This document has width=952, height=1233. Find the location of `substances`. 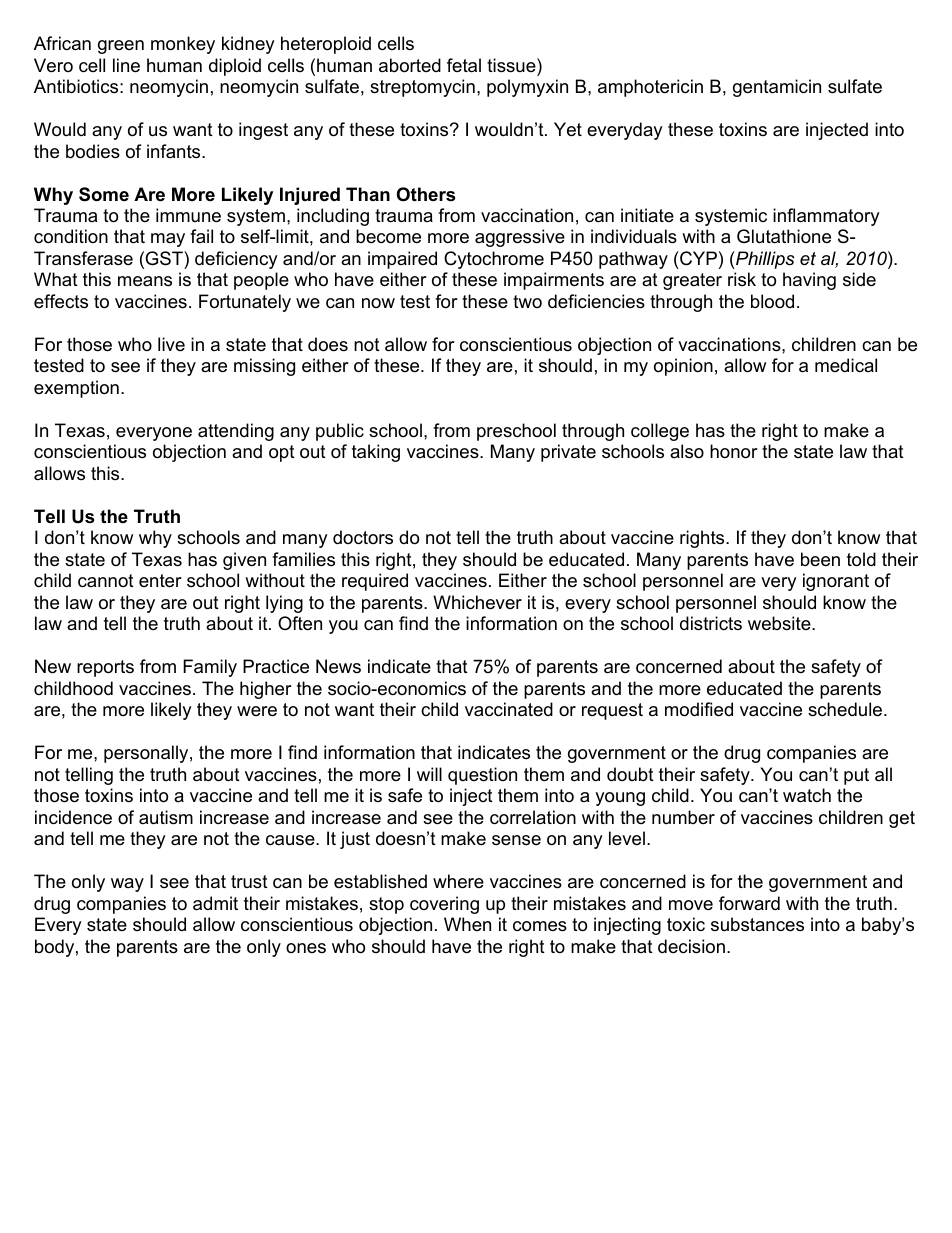

substances is located at coordinates (757, 924).
